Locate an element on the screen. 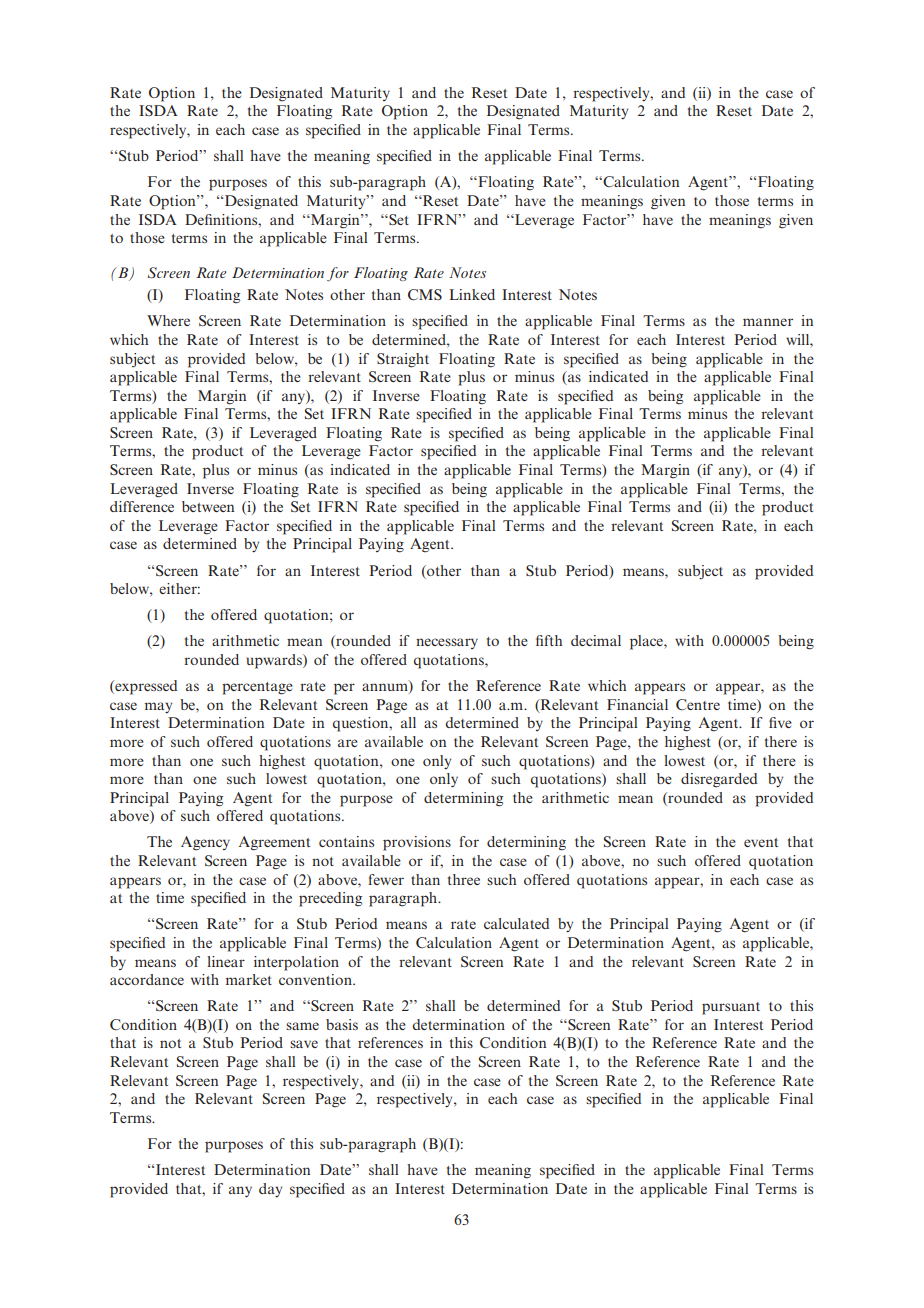 The width and height of the screenshot is (924, 1308). manner is located at coordinates (768, 322).
